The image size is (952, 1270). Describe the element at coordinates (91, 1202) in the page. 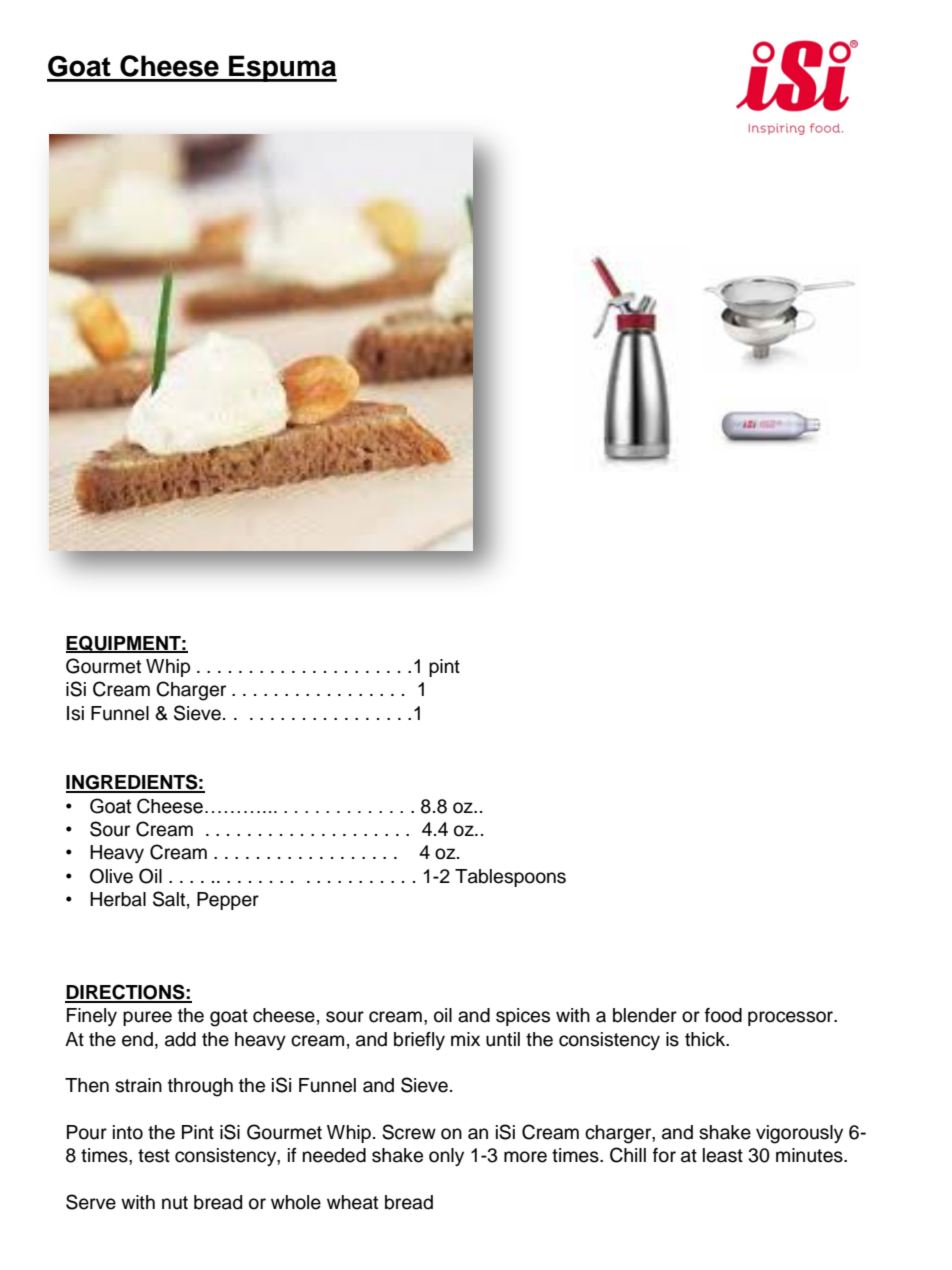

I see `Serve` at that location.
